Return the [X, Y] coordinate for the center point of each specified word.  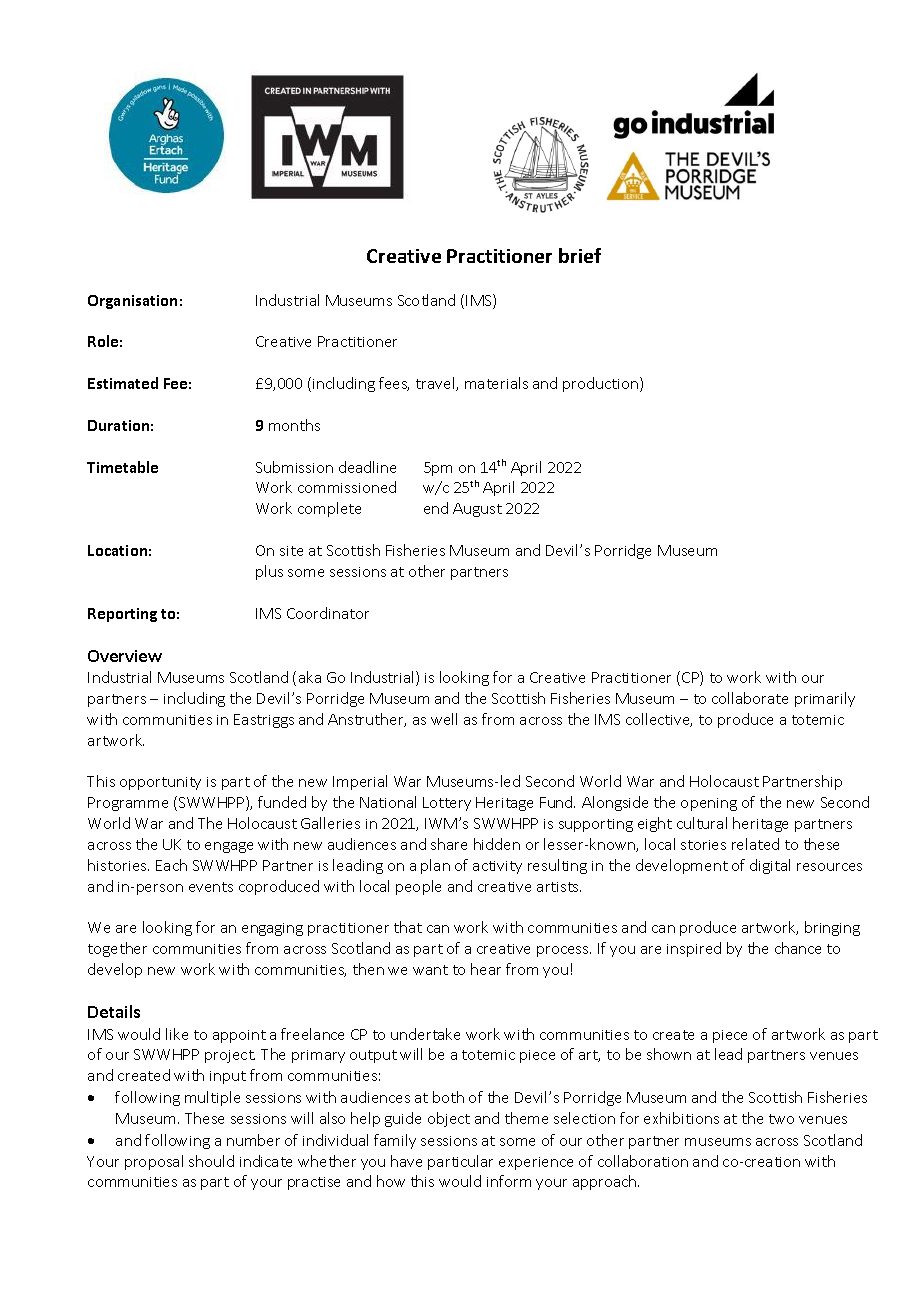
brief [580, 255]
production [602, 384]
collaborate [750, 698]
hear [486, 969]
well [444, 719]
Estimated [123, 383]
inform [509, 1181]
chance [798, 948]
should [211, 1161]
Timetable [122, 467]
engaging [272, 929]
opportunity [160, 783]
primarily [825, 699]
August [477, 510]
